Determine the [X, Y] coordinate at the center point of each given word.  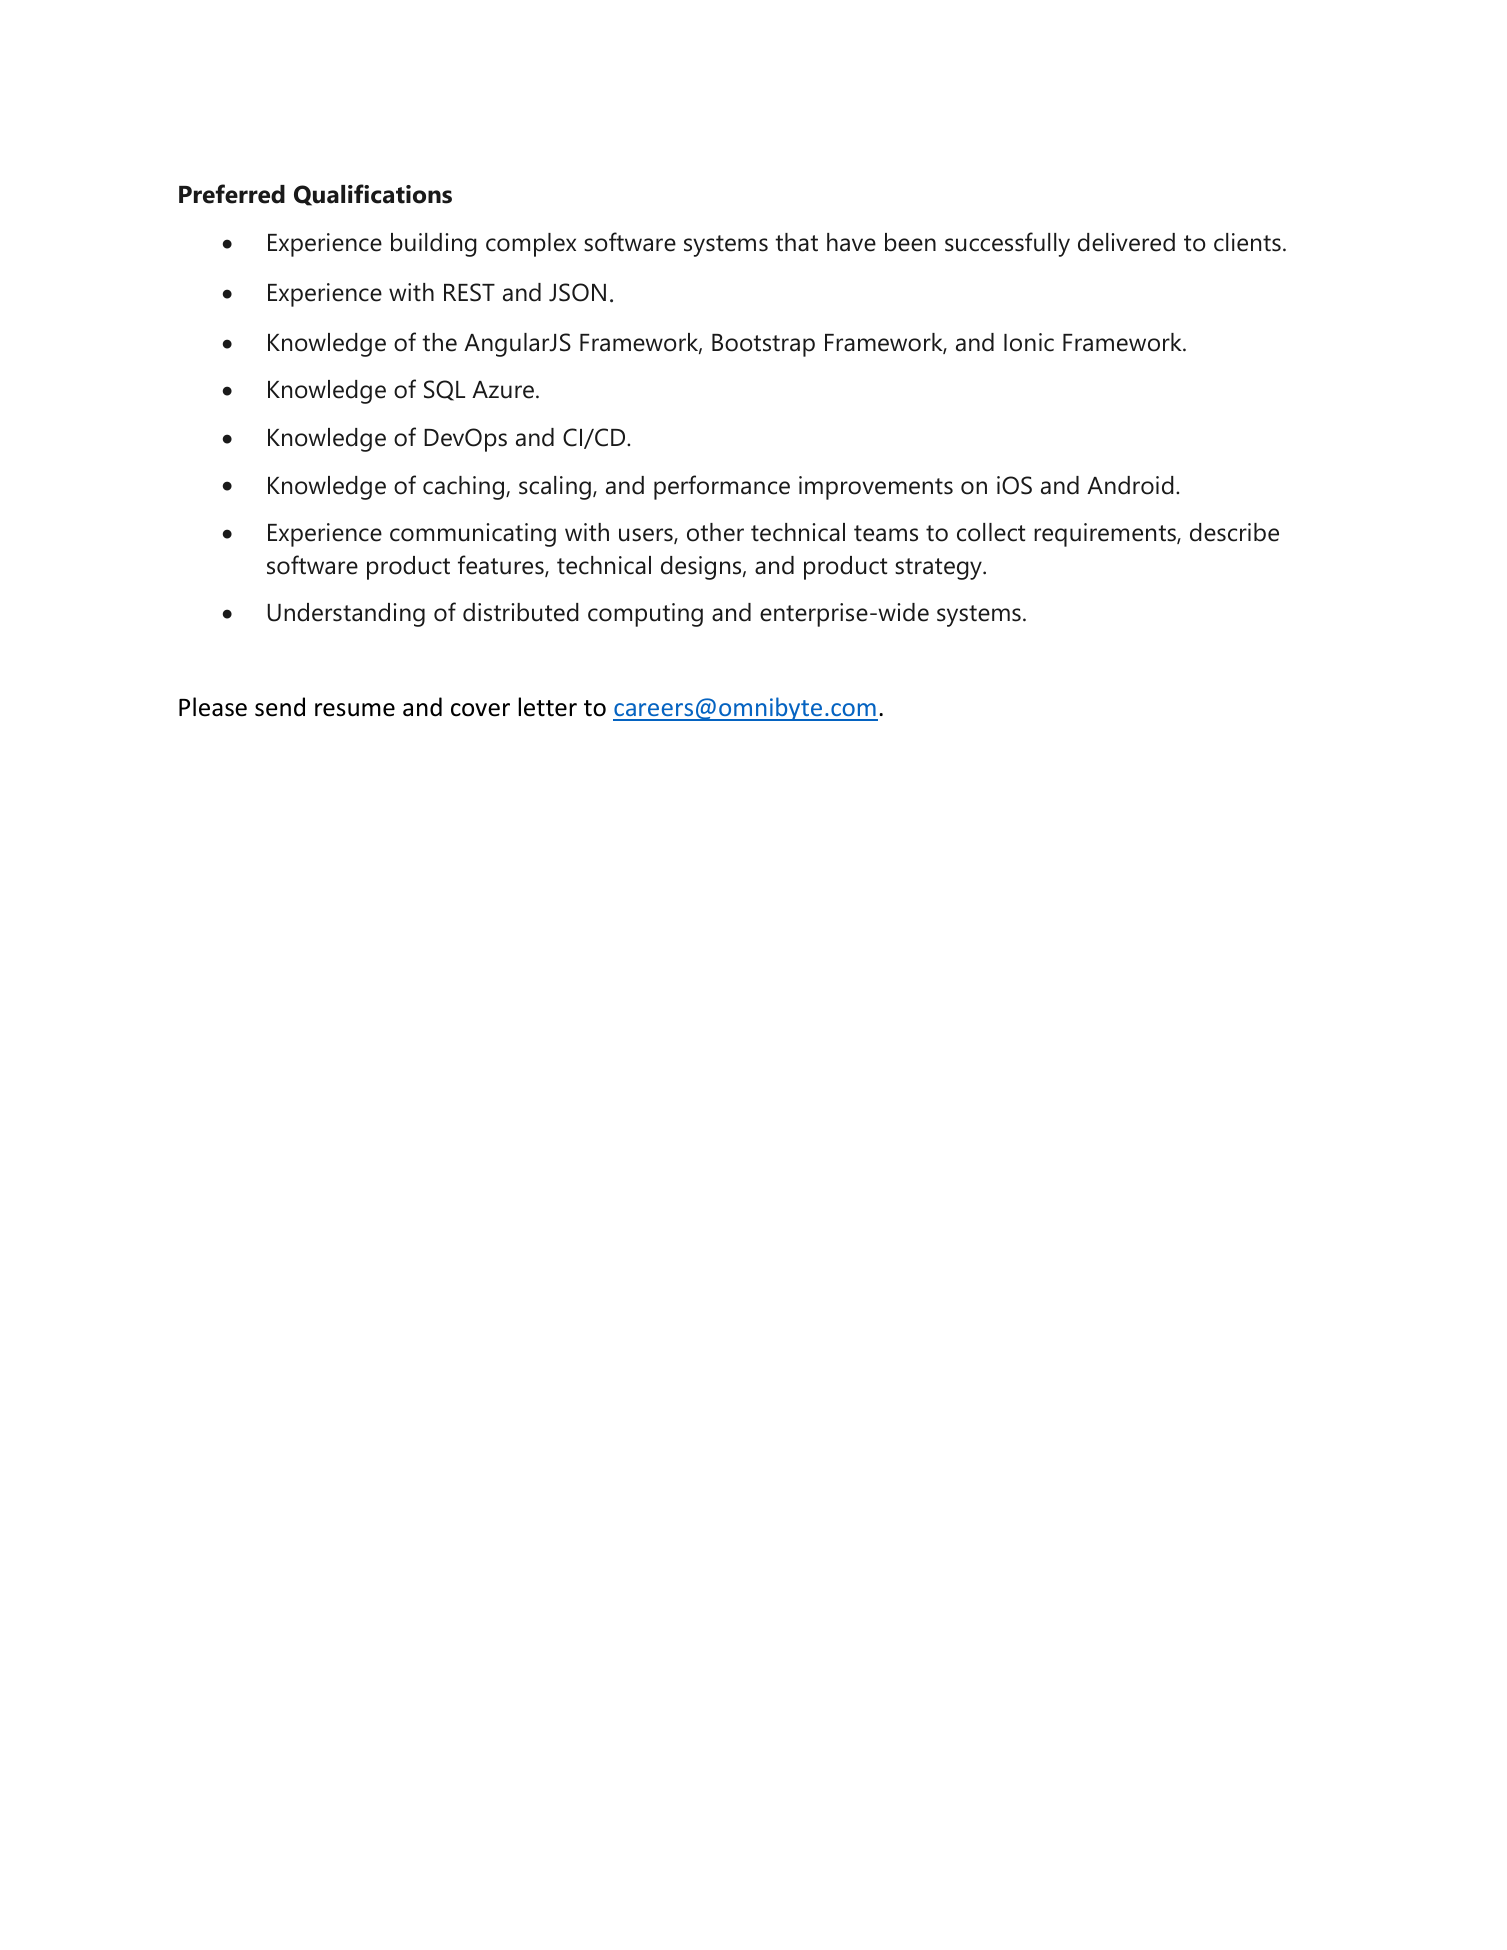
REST [469, 292]
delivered [1126, 242]
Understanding [346, 615]
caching [465, 488]
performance [722, 487]
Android [1130, 485]
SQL [444, 390]
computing [645, 615]
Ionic [1029, 342]
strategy [939, 569]
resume [355, 710]
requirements [1106, 535]
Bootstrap [763, 345]
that [796, 242]
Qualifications [373, 195]
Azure [503, 390]
